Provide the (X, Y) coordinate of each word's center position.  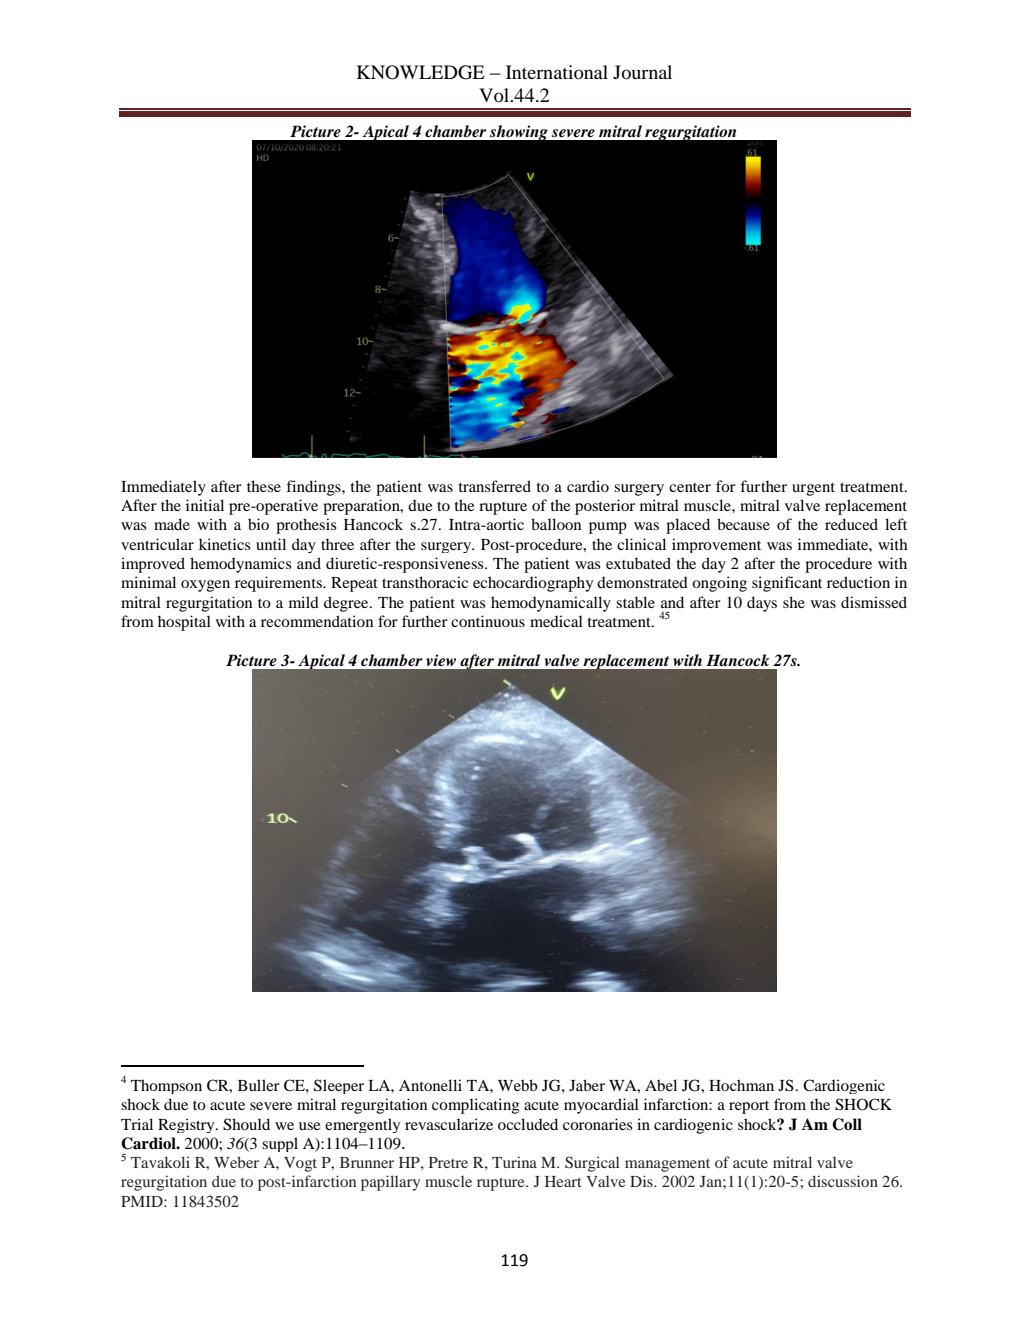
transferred (495, 486)
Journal (642, 72)
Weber (236, 1162)
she (794, 602)
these (264, 486)
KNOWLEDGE (421, 72)
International (557, 72)
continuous (488, 621)
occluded (528, 1124)
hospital (184, 623)
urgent (813, 489)
